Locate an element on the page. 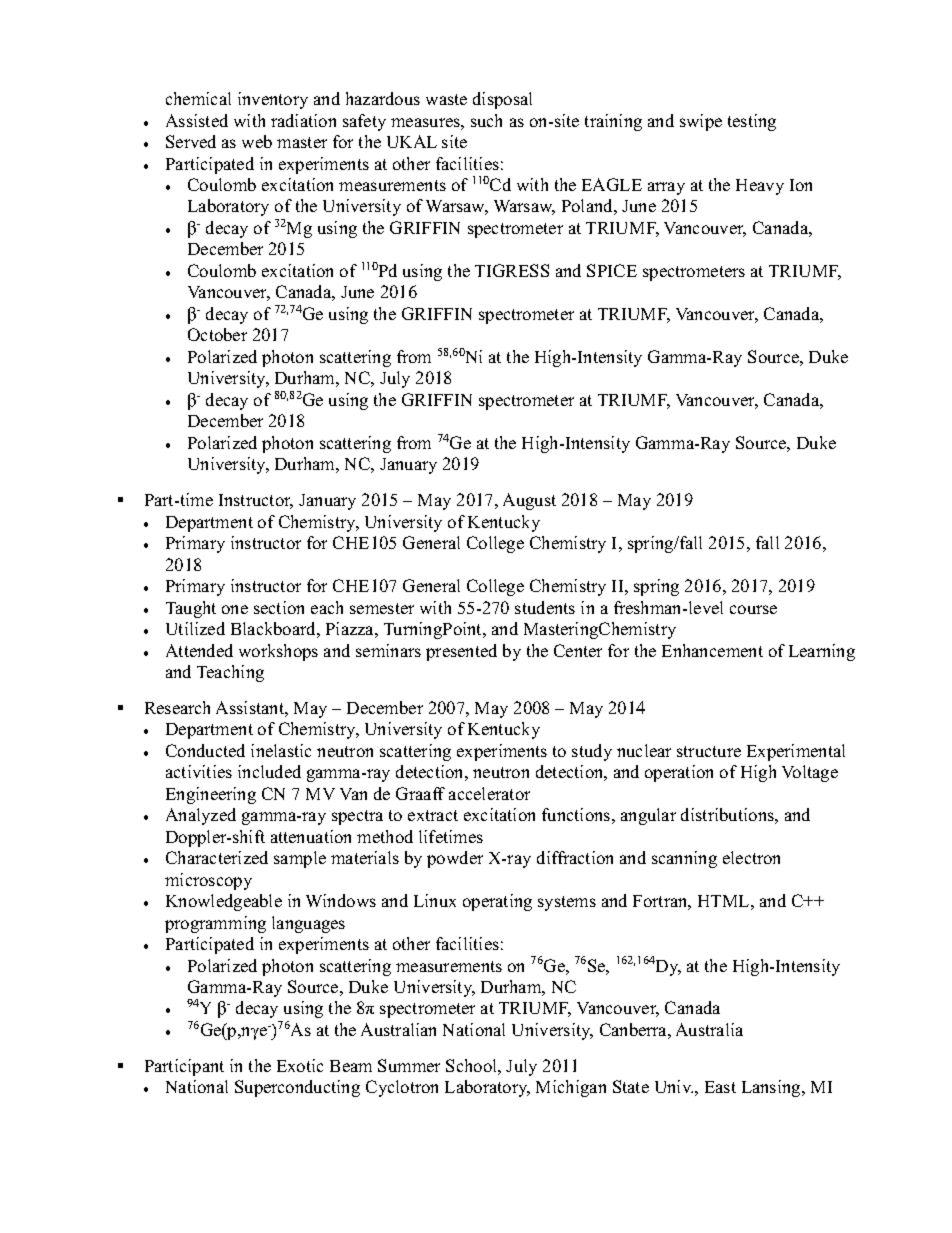  web is located at coordinates (257, 141).
